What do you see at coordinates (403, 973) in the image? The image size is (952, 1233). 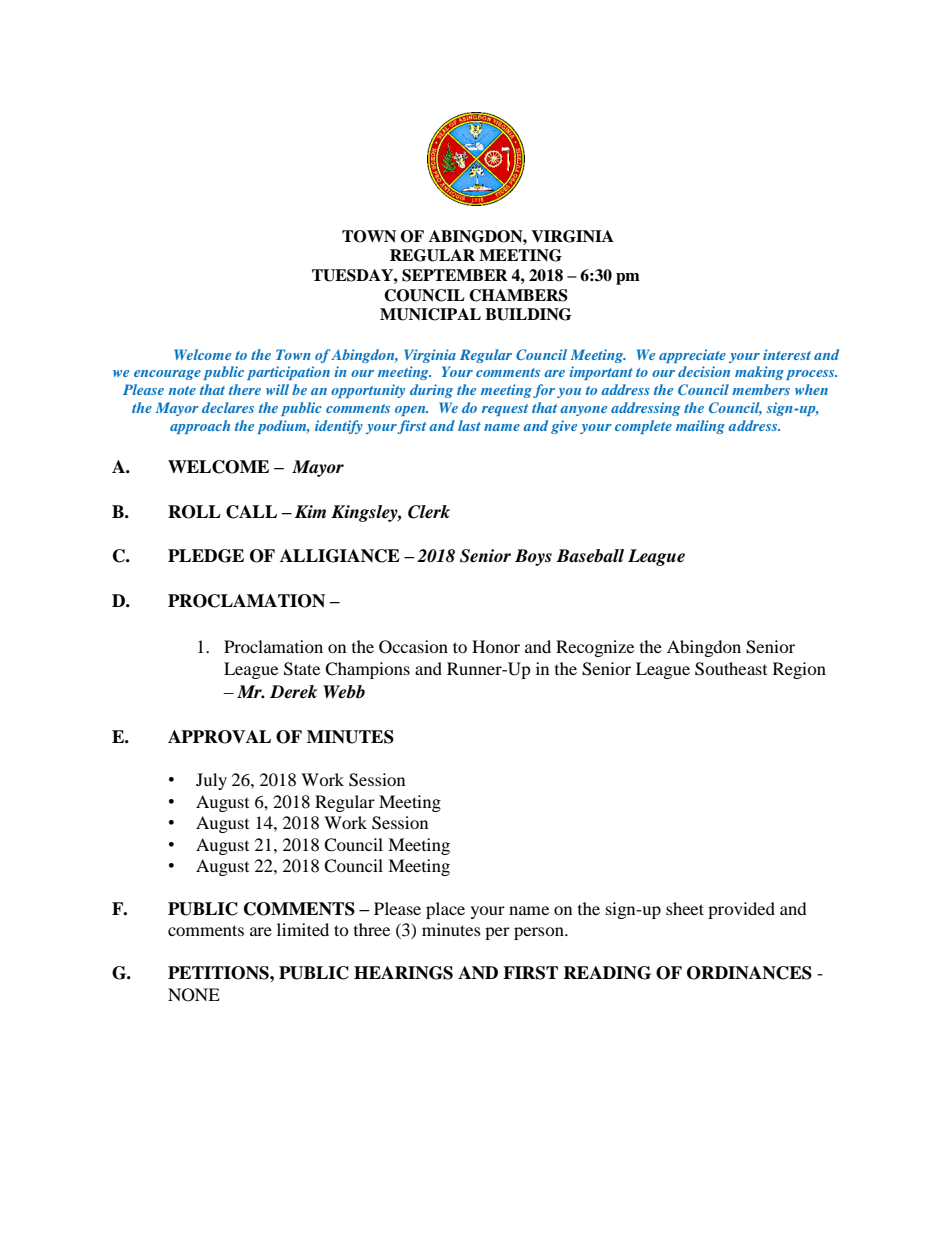 I see `HEARINGS` at bounding box center [403, 973].
